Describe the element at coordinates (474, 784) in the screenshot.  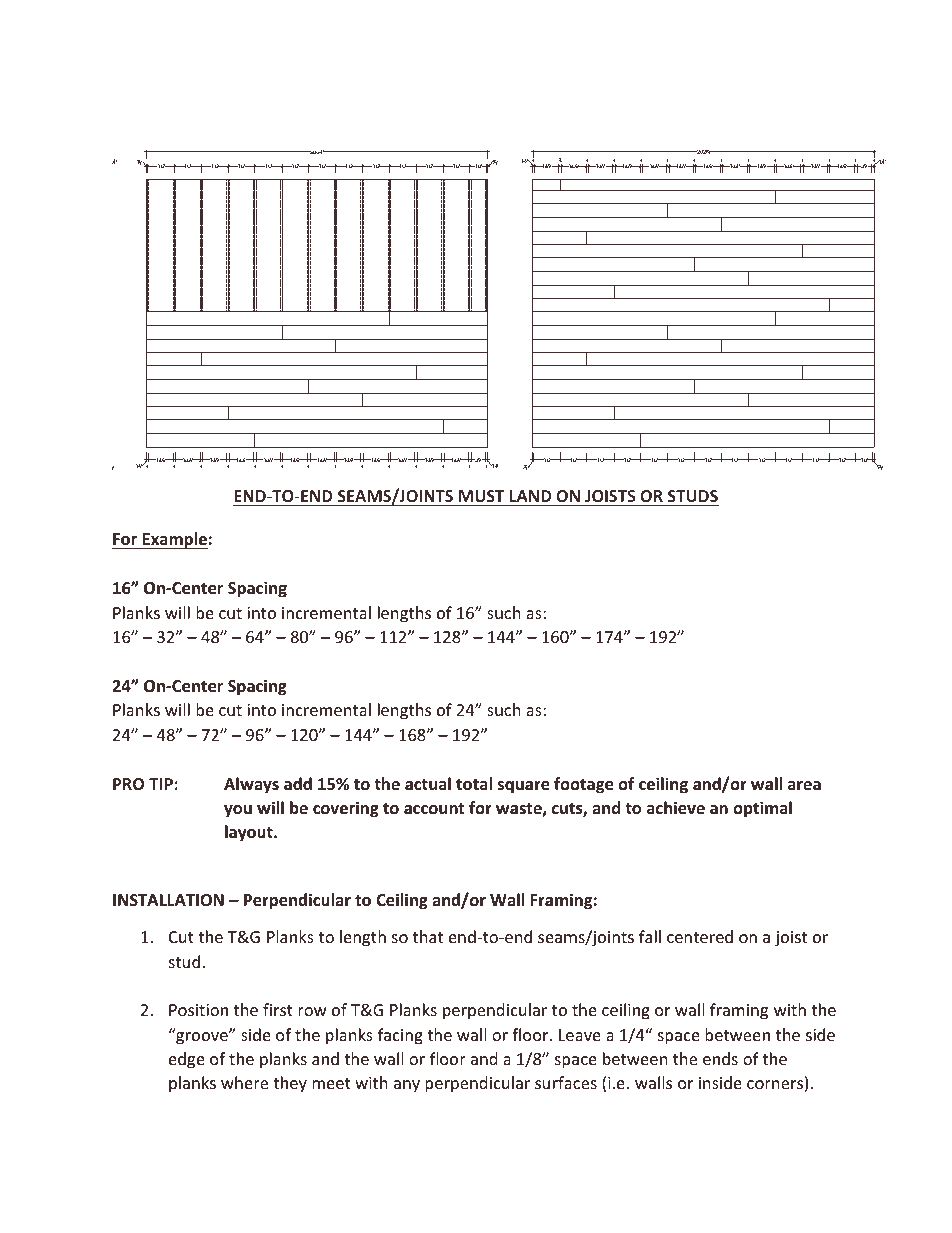
I see `total` at that location.
